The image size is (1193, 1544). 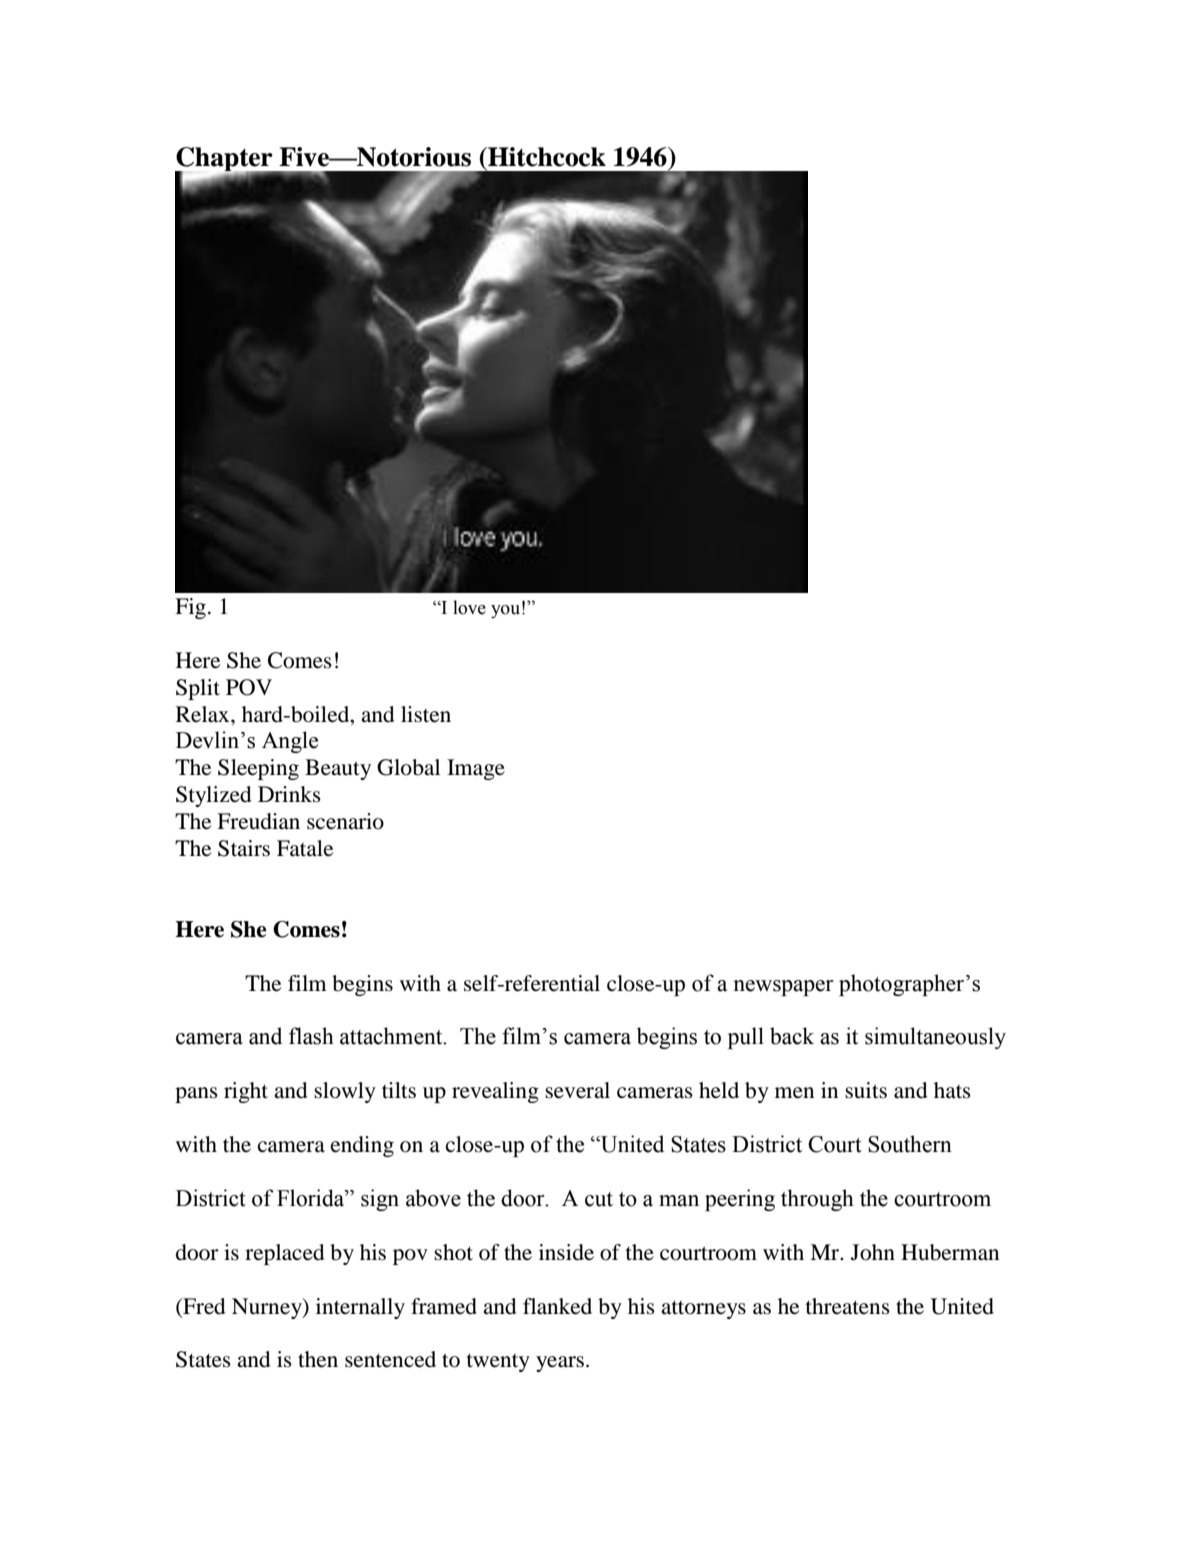 I want to click on newspaper, so click(x=783, y=988).
